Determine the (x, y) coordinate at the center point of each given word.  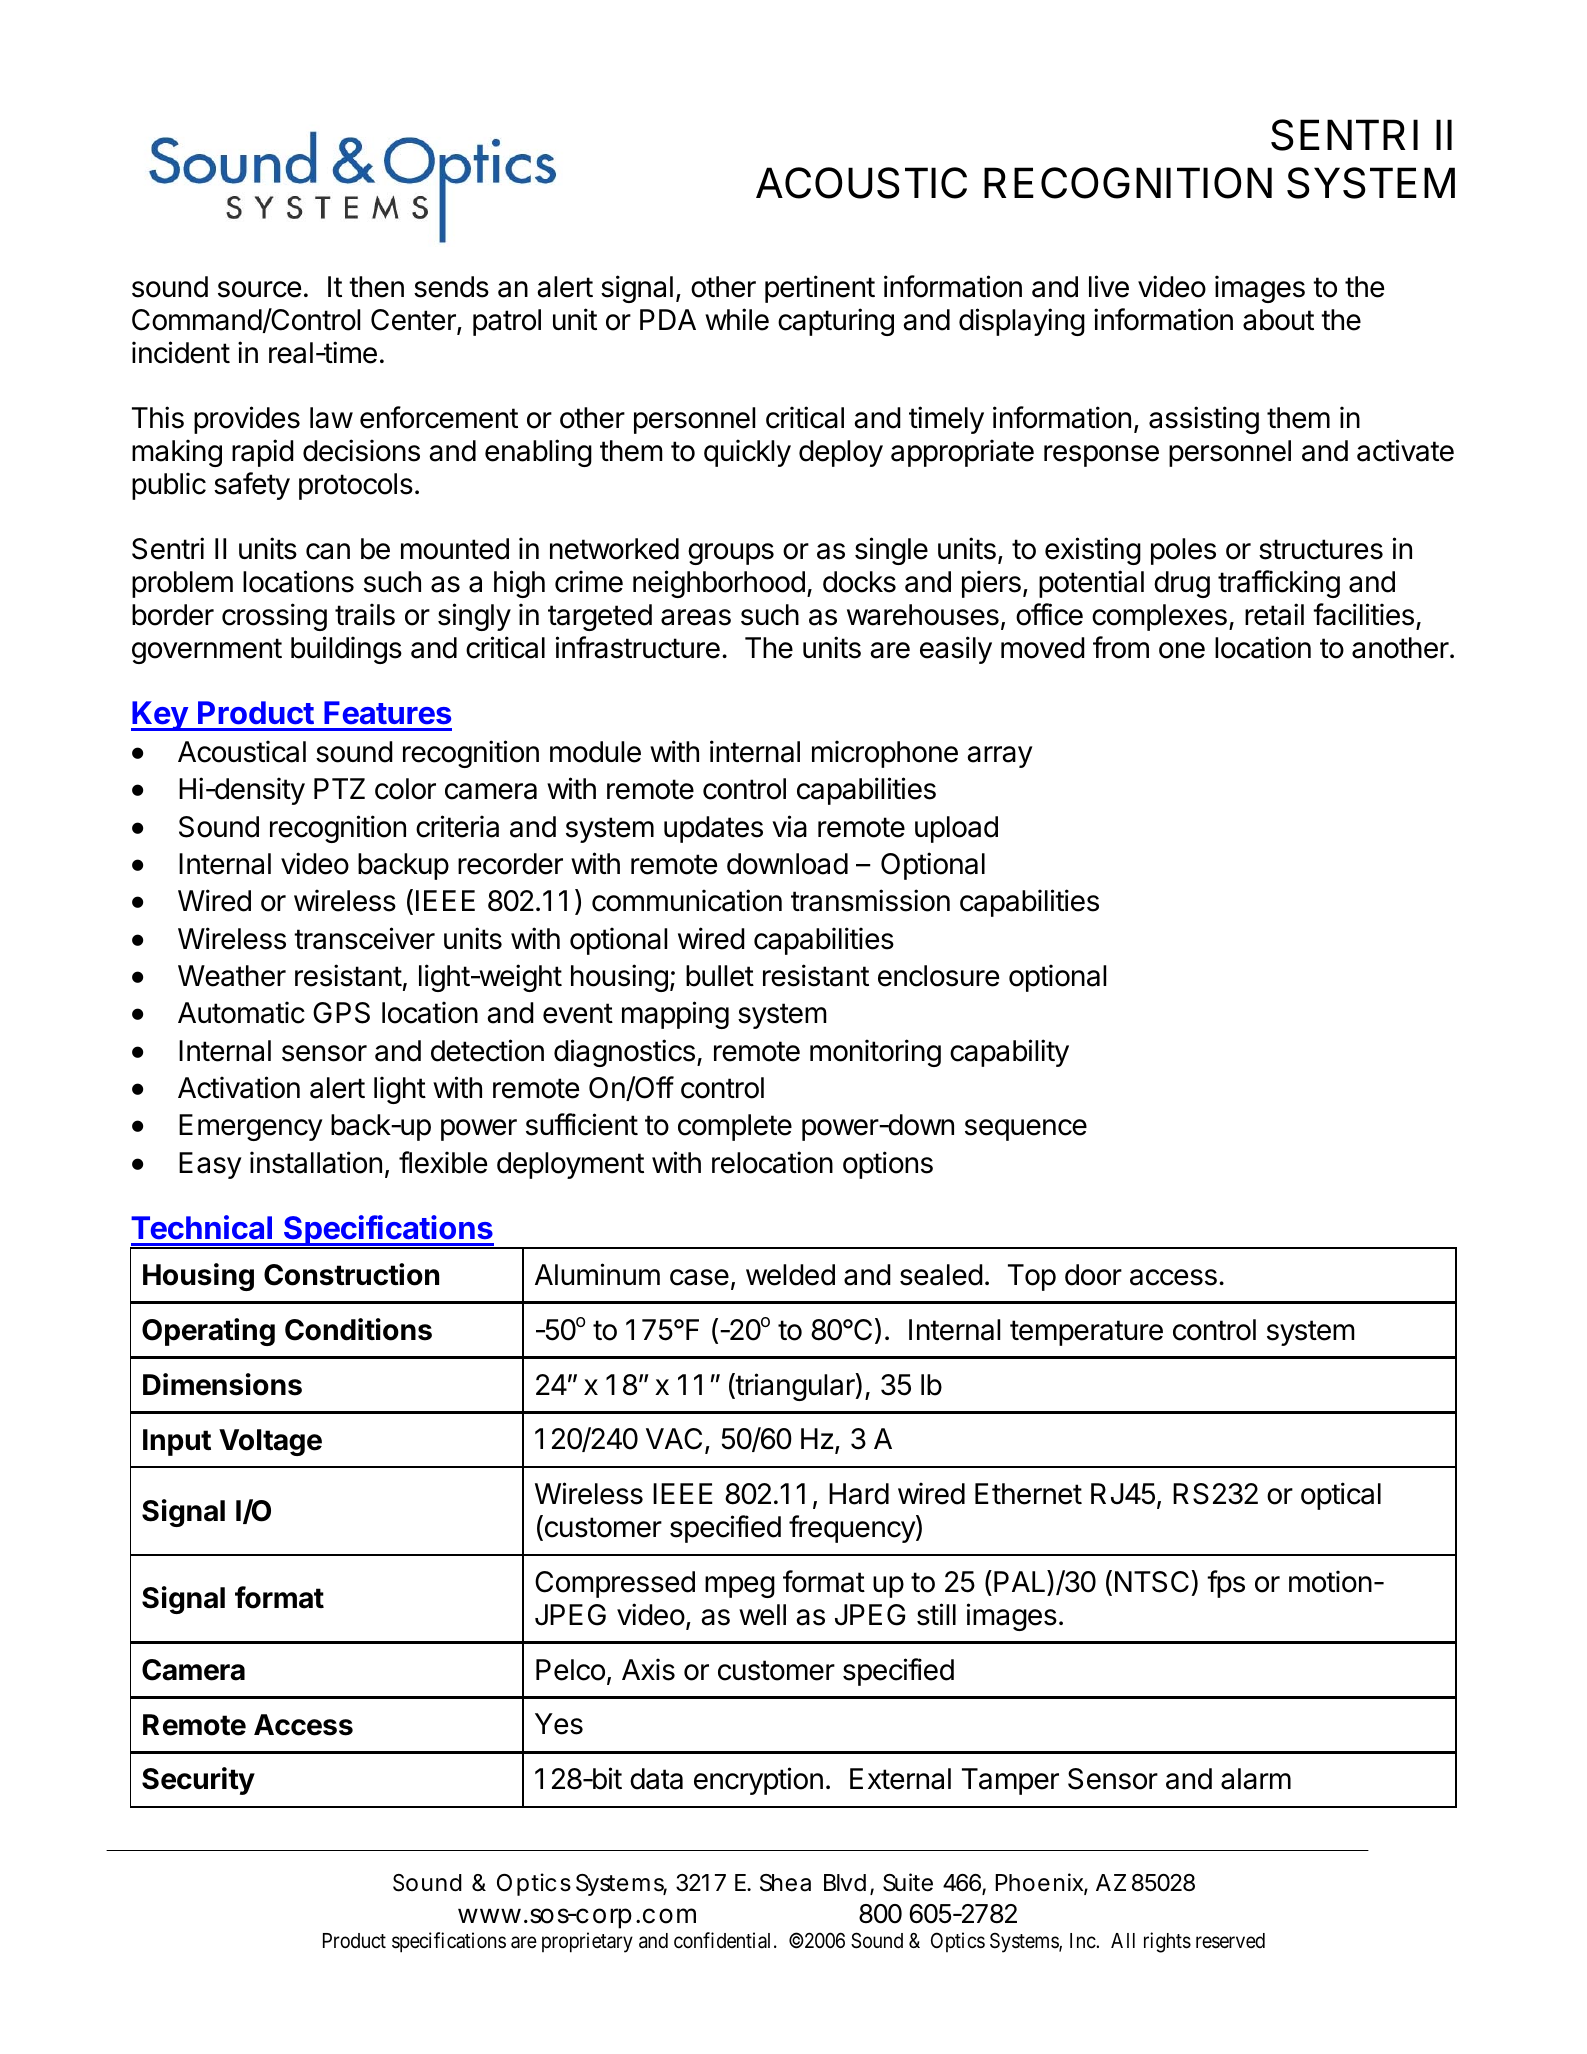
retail (1274, 614)
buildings (346, 650)
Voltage (270, 1442)
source (259, 289)
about (1278, 320)
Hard (859, 1494)
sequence (1026, 1130)
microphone (885, 754)
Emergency (251, 1127)
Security (198, 1781)
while (737, 319)
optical (1341, 1496)
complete (735, 1127)
